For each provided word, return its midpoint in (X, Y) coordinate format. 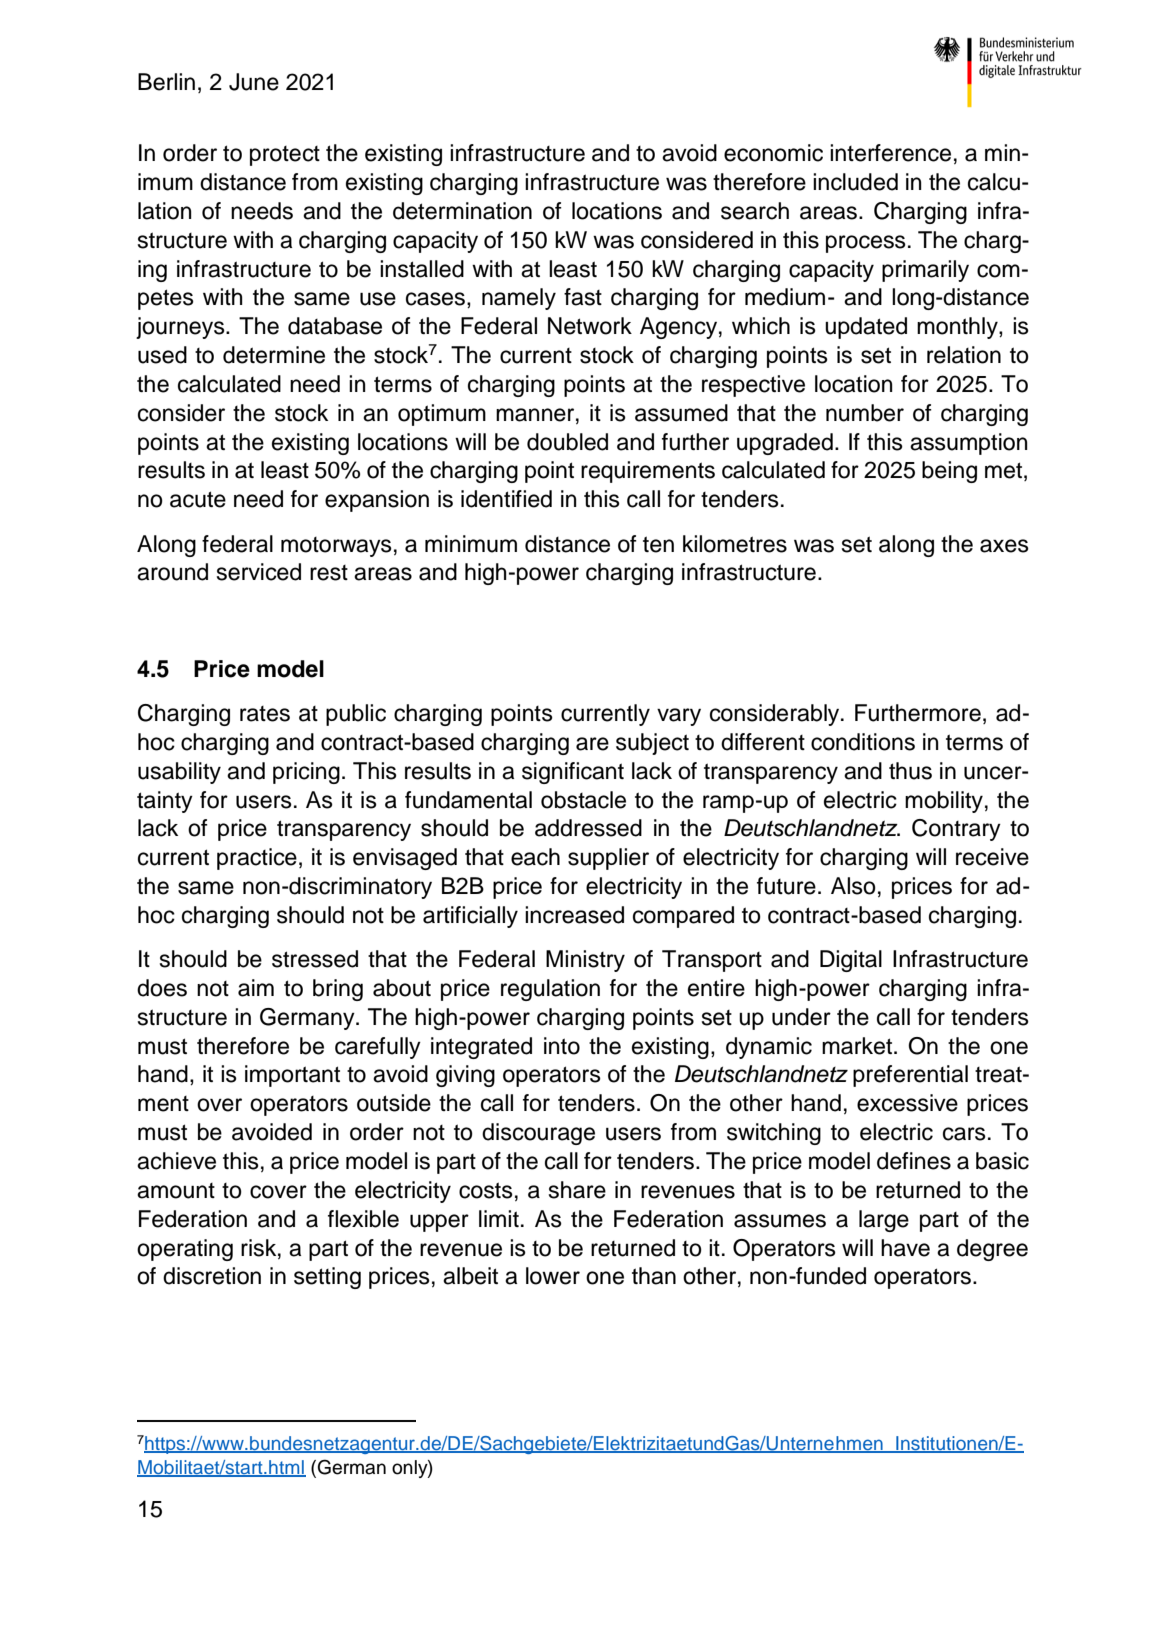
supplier (608, 859)
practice (257, 859)
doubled (567, 442)
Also (853, 886)
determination (462, 211)
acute (198, 499)
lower (553, 1276)
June (254, 82)
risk (260, 1248)
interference (890, 153)
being (949, 472)
